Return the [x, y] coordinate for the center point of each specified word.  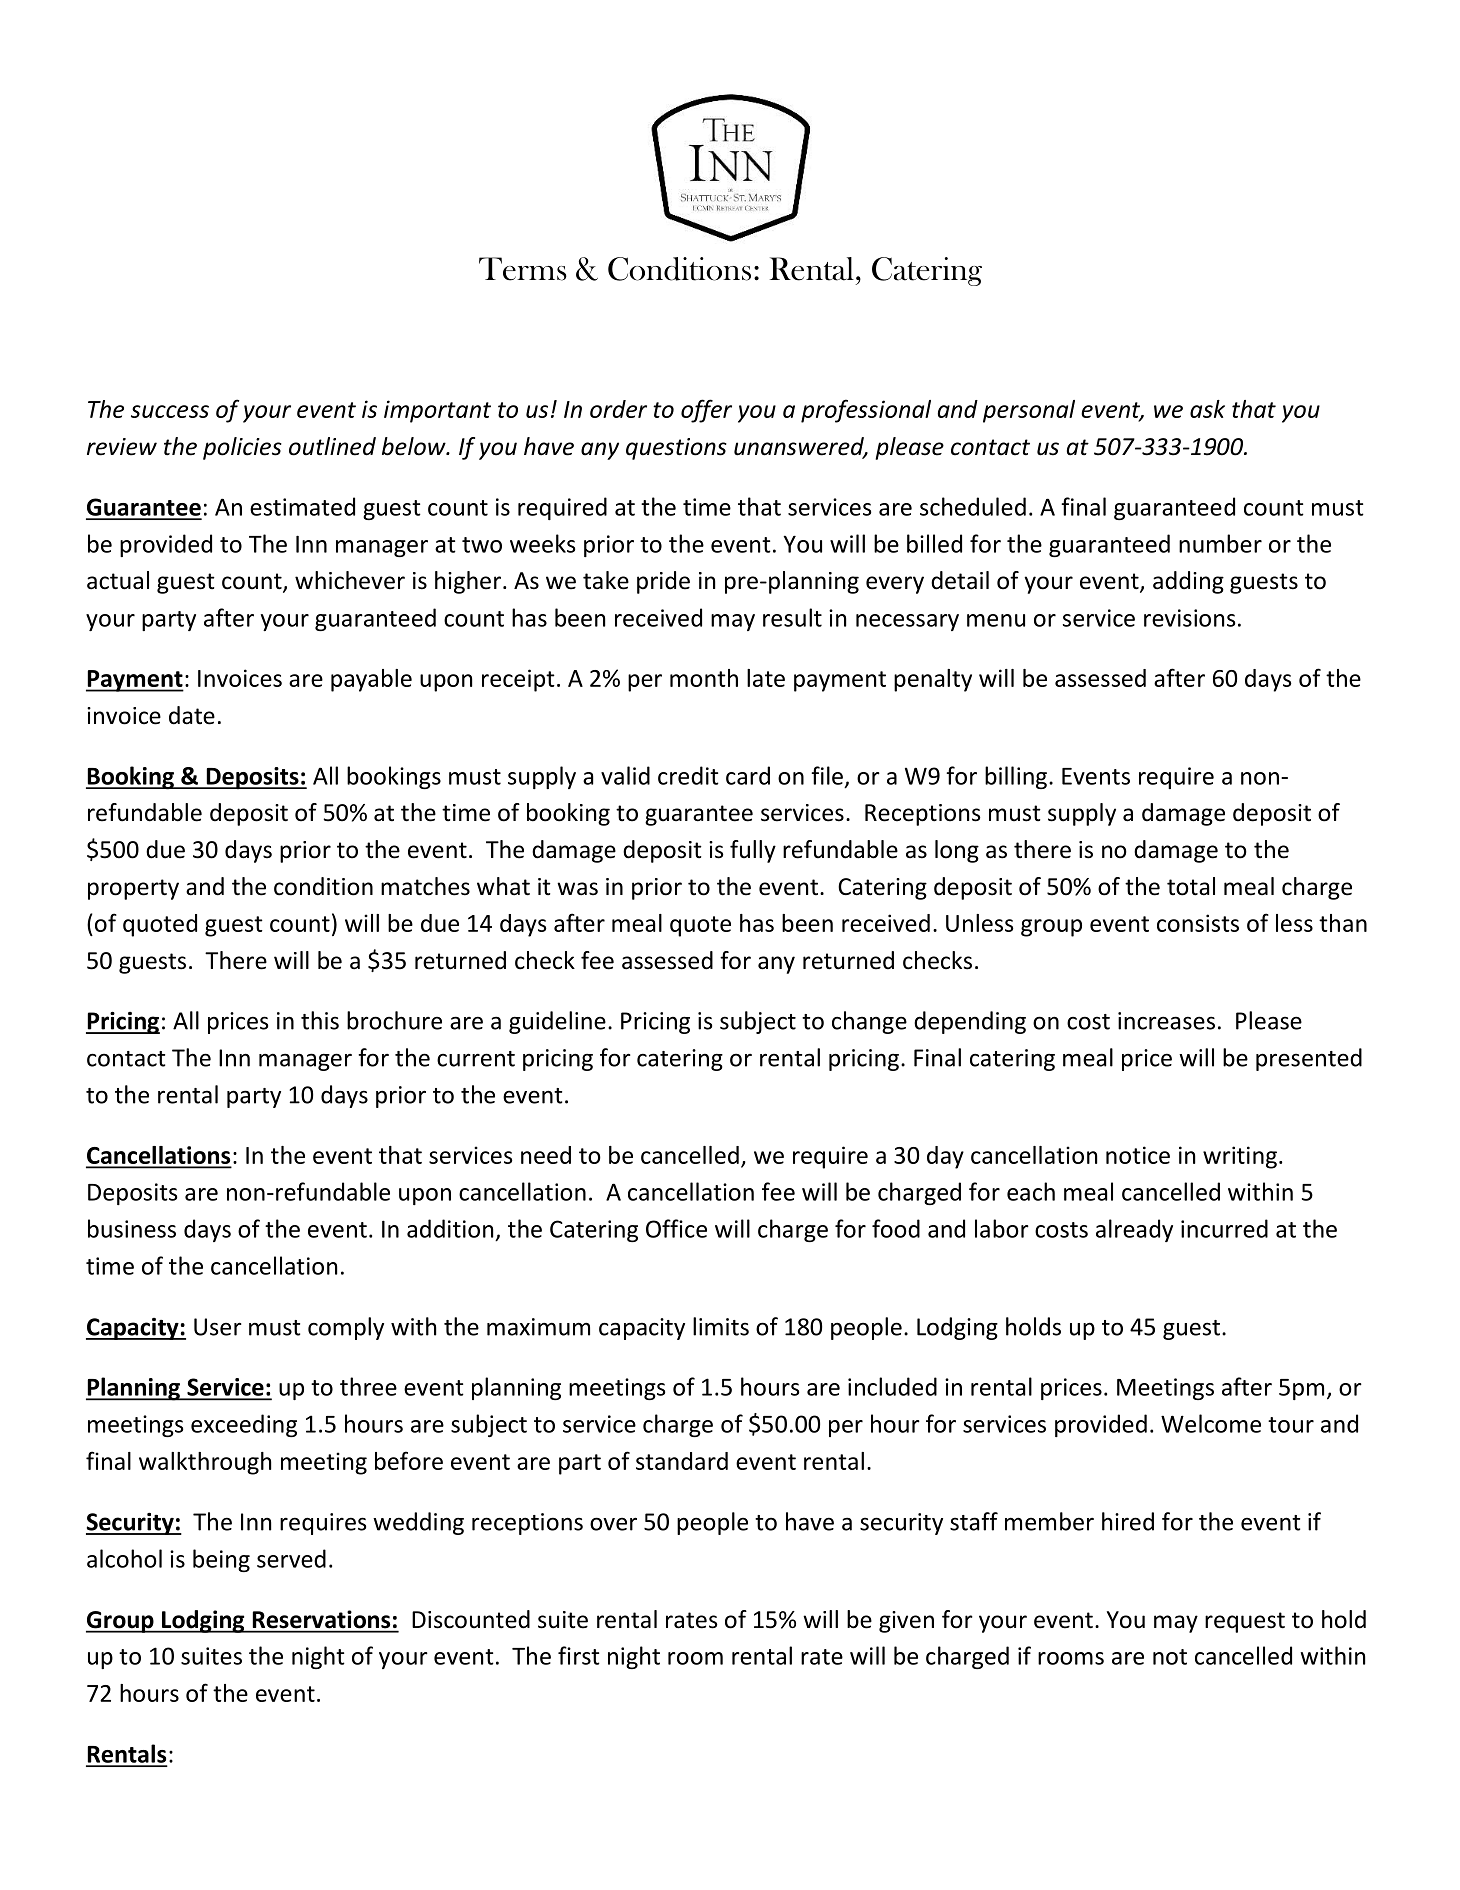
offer [706, 411]
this [320, 1020]
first [579, 1655]
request [1245, 1622]
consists [1198, 923]
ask [1207, 409]
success [170, 411]
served [291, 1558]
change [869, 1022]
